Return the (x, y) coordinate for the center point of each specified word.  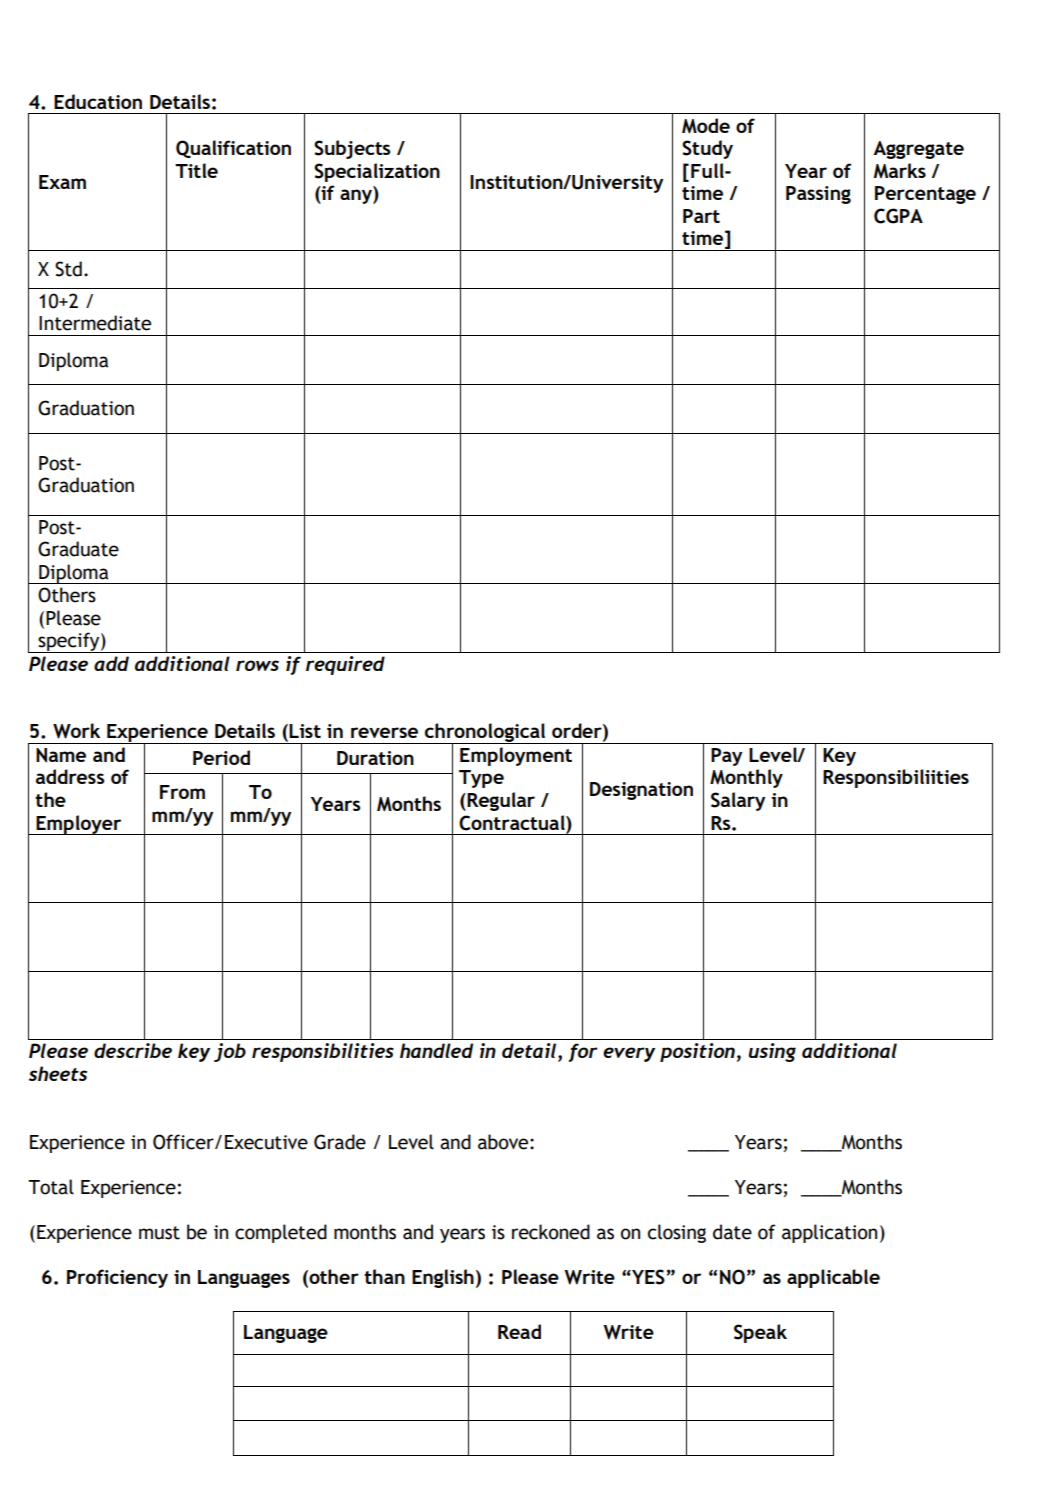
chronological (485, 734)
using (772, 1052)
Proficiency (117, 1278)
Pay (726, 757)
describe (133, 1050)
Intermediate (95, 323)
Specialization (377, 172)
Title (196, 170)
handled (436, 1050)
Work (76, 731)
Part (701, 216)
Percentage (925, 195)
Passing (818, 195)
